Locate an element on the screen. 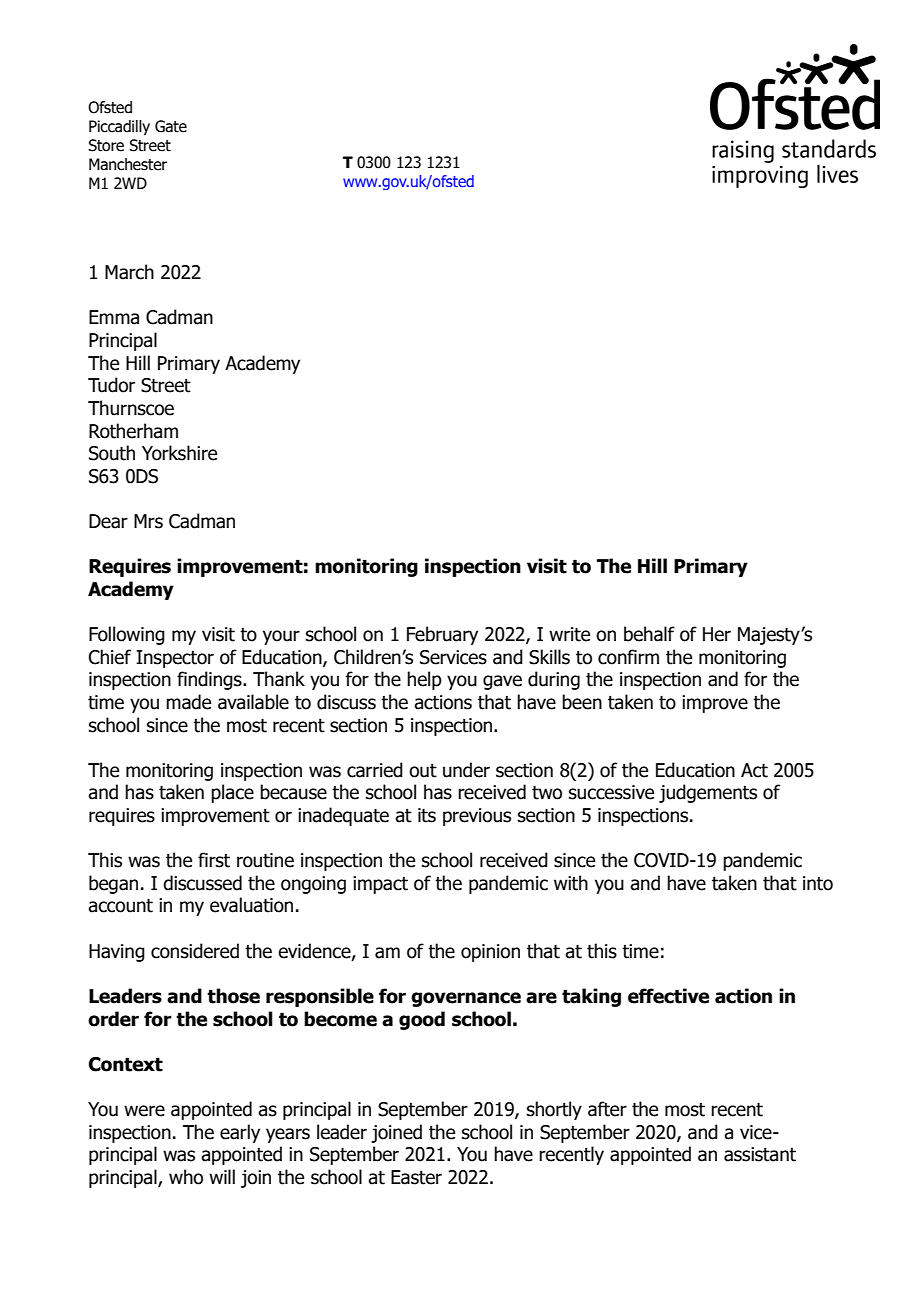 This screenshot has width=924, height=1310. assistant is located at coordinates (760, 1154).
